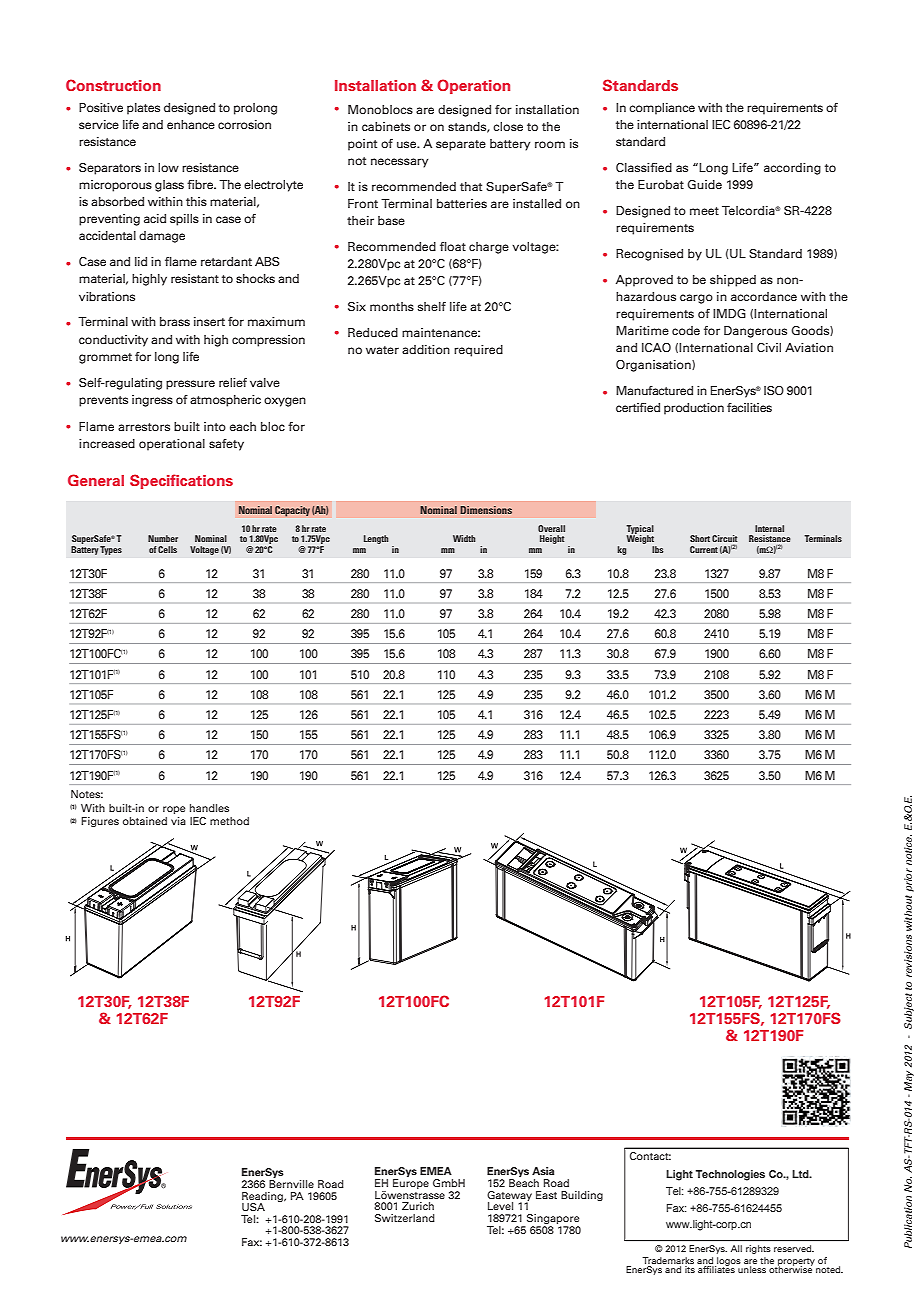 The width and height of the document is (924, 1308). Describe the element at coordinates (253, 1207) in the document. I see `USA` at that location.
